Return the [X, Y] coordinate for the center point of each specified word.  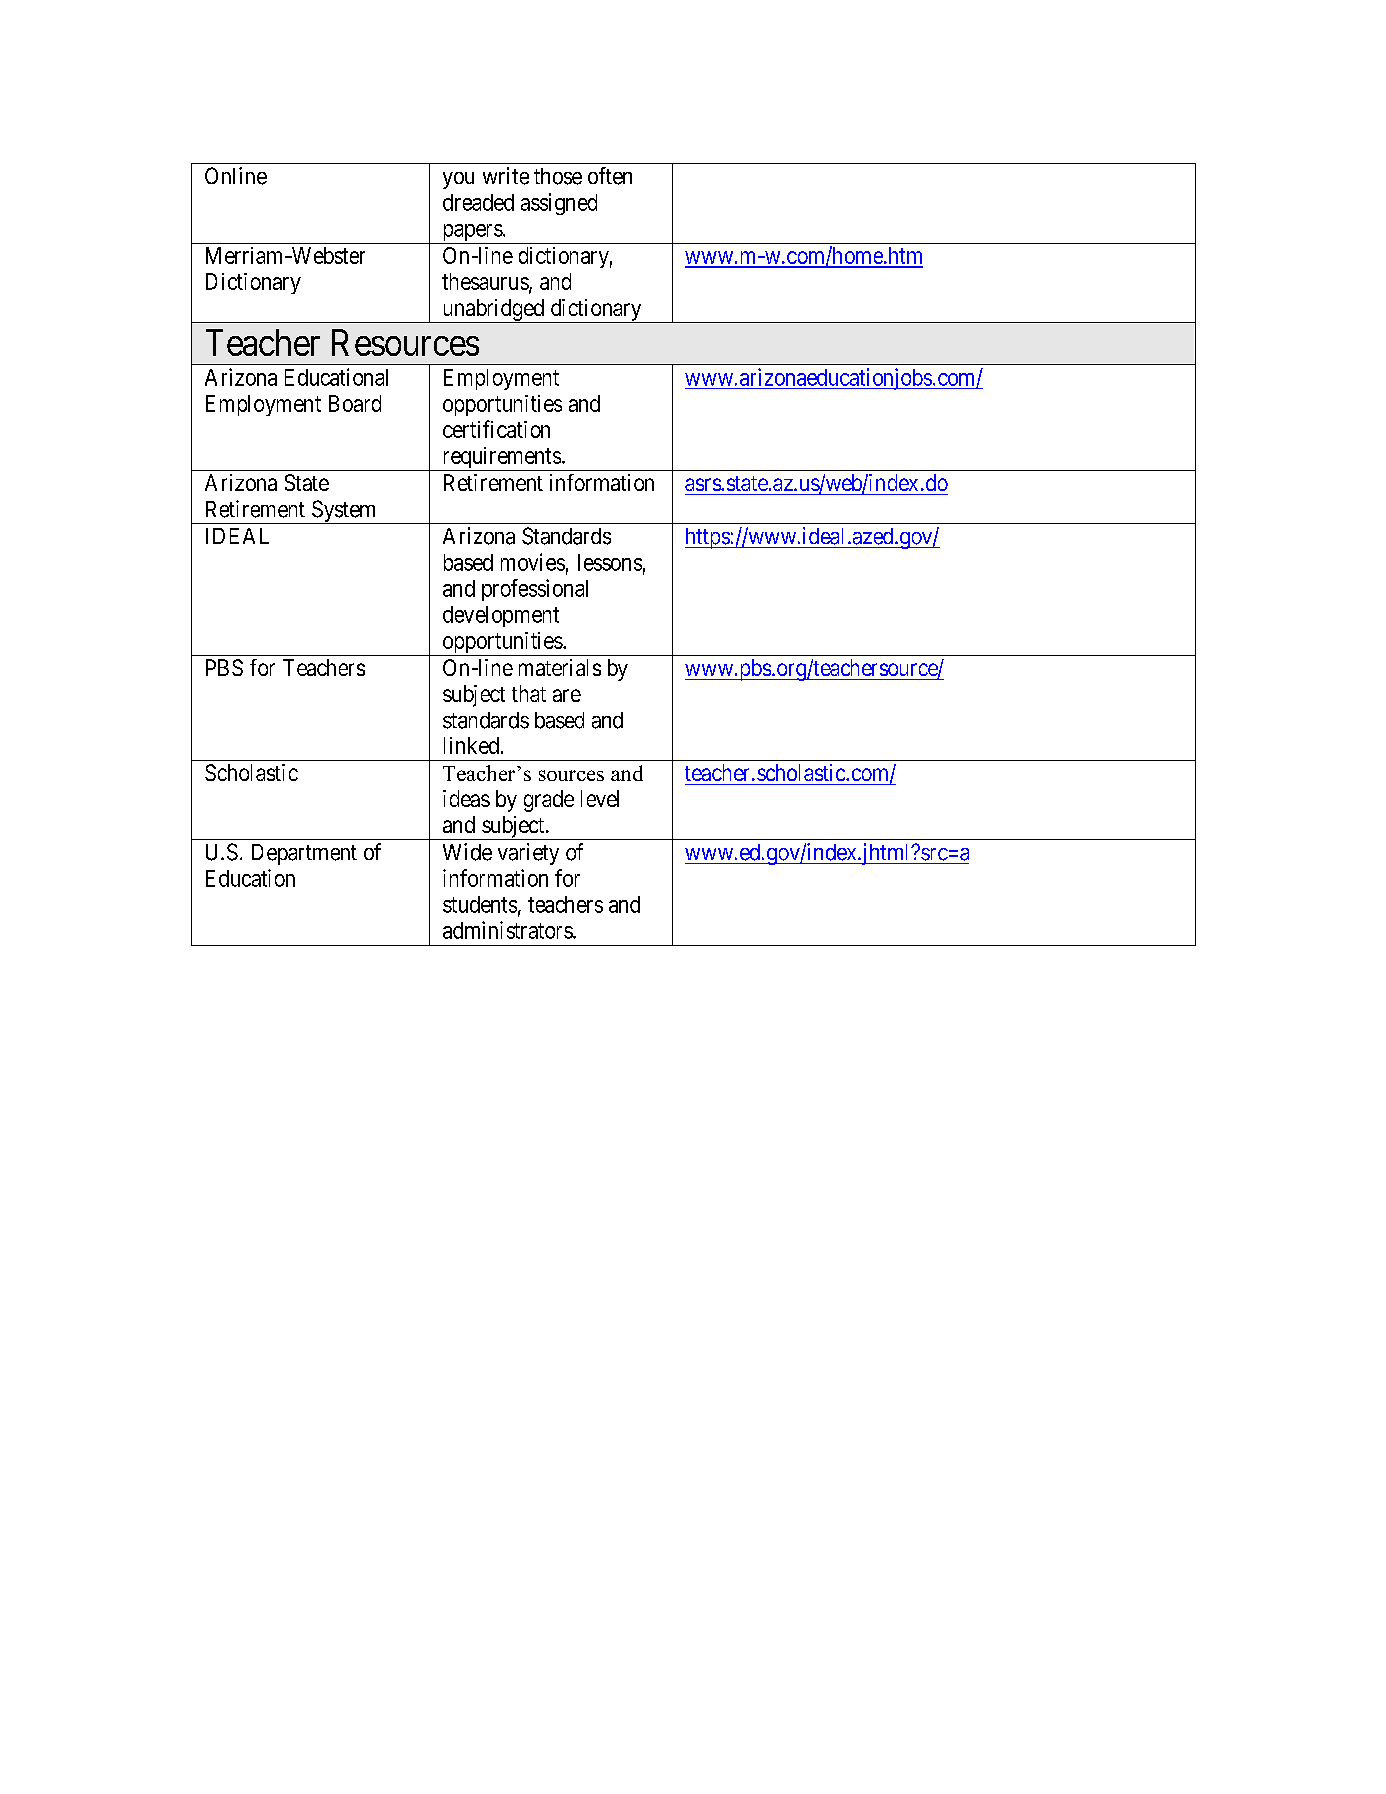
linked [471, 745]
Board [355, 403]
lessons [610, 562]
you [458, 180]
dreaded [478, 202]
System [344, 512]
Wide [467, 852]
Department [304, 854]
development [501, 616]
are [567, 695]
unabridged [493, 311]
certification [496, 429]
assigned [559, 204]
